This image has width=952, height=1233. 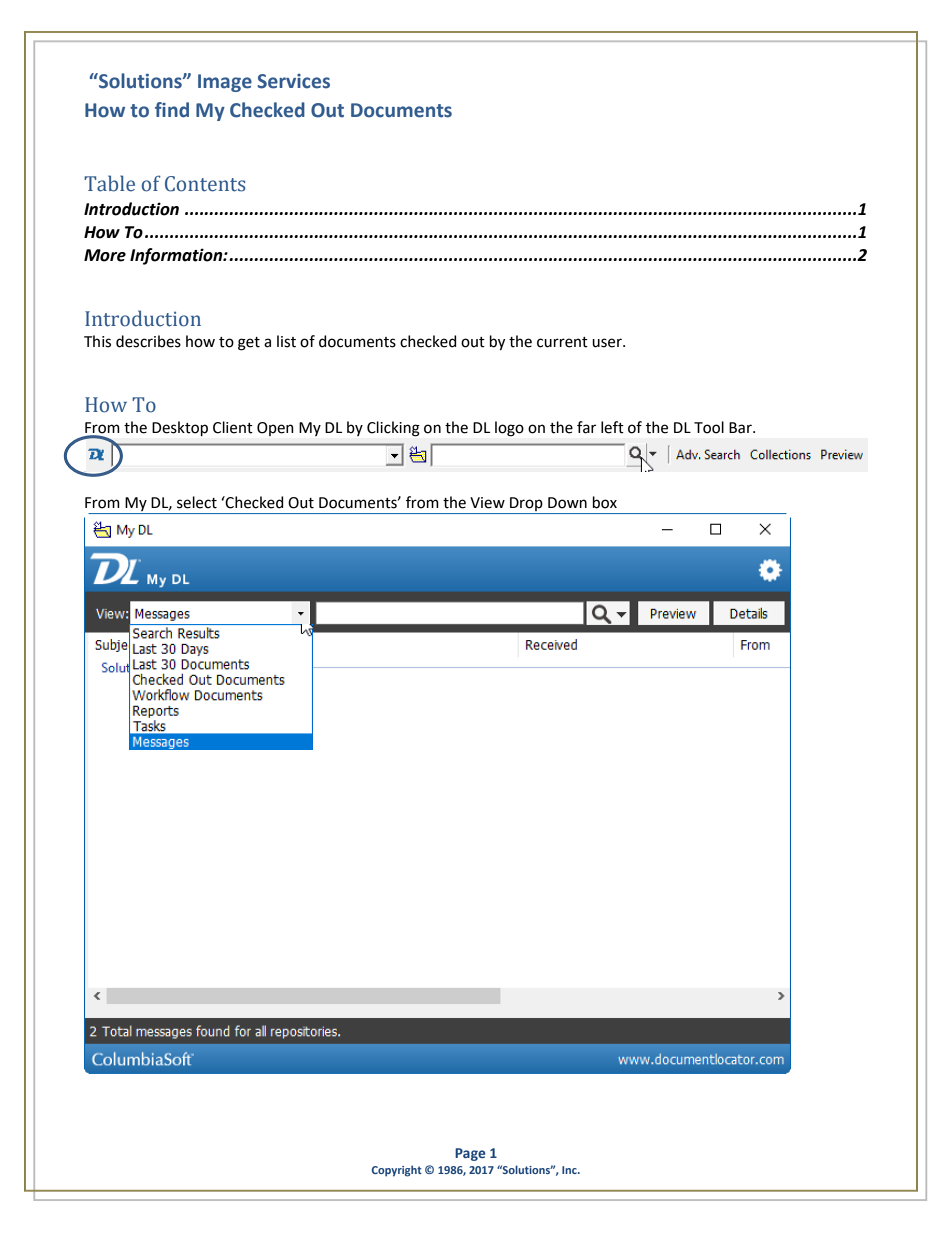 I want to click on find, so click(x=172, y=110).
